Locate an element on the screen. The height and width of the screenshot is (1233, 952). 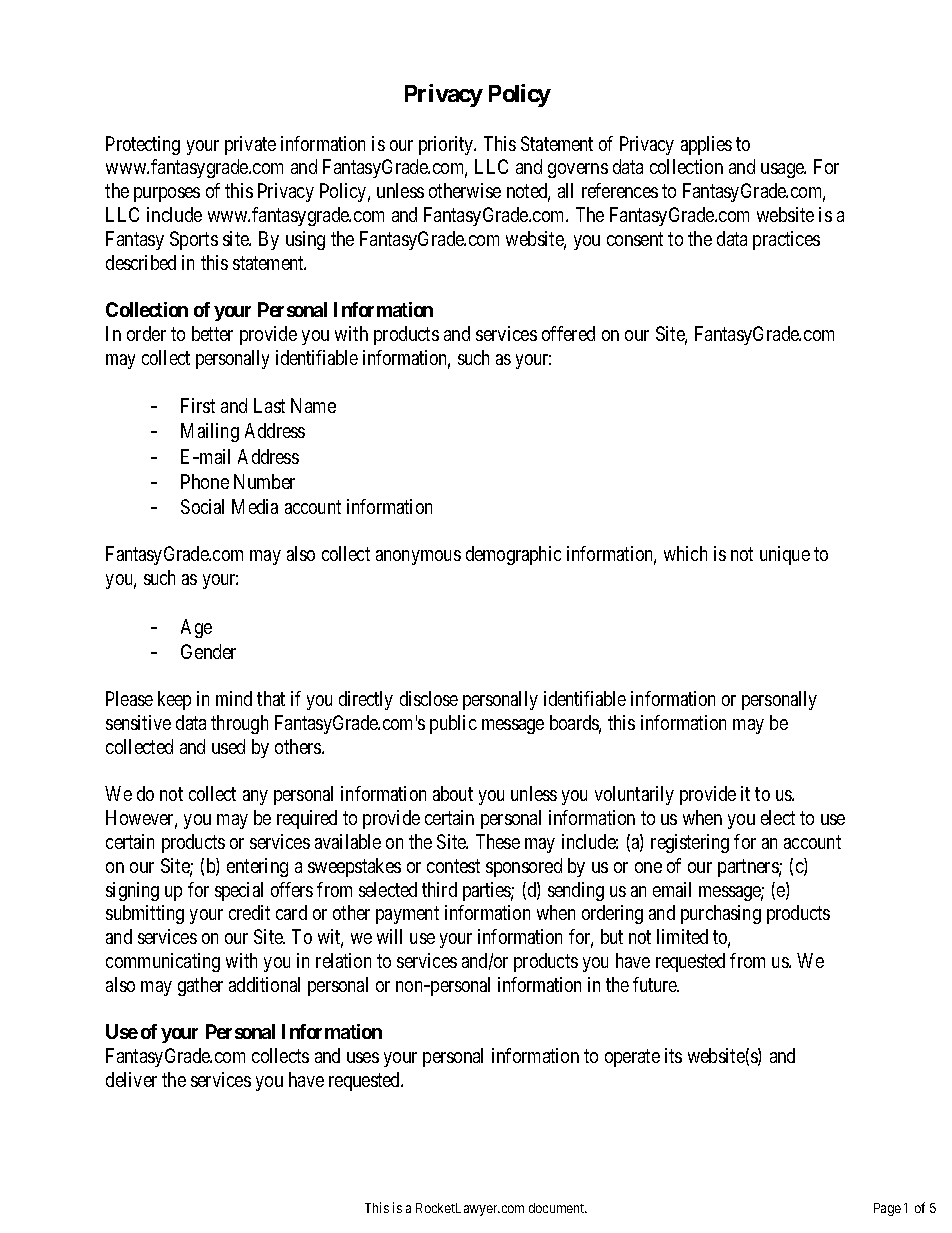
unique is located at coordinates (785, 555).
